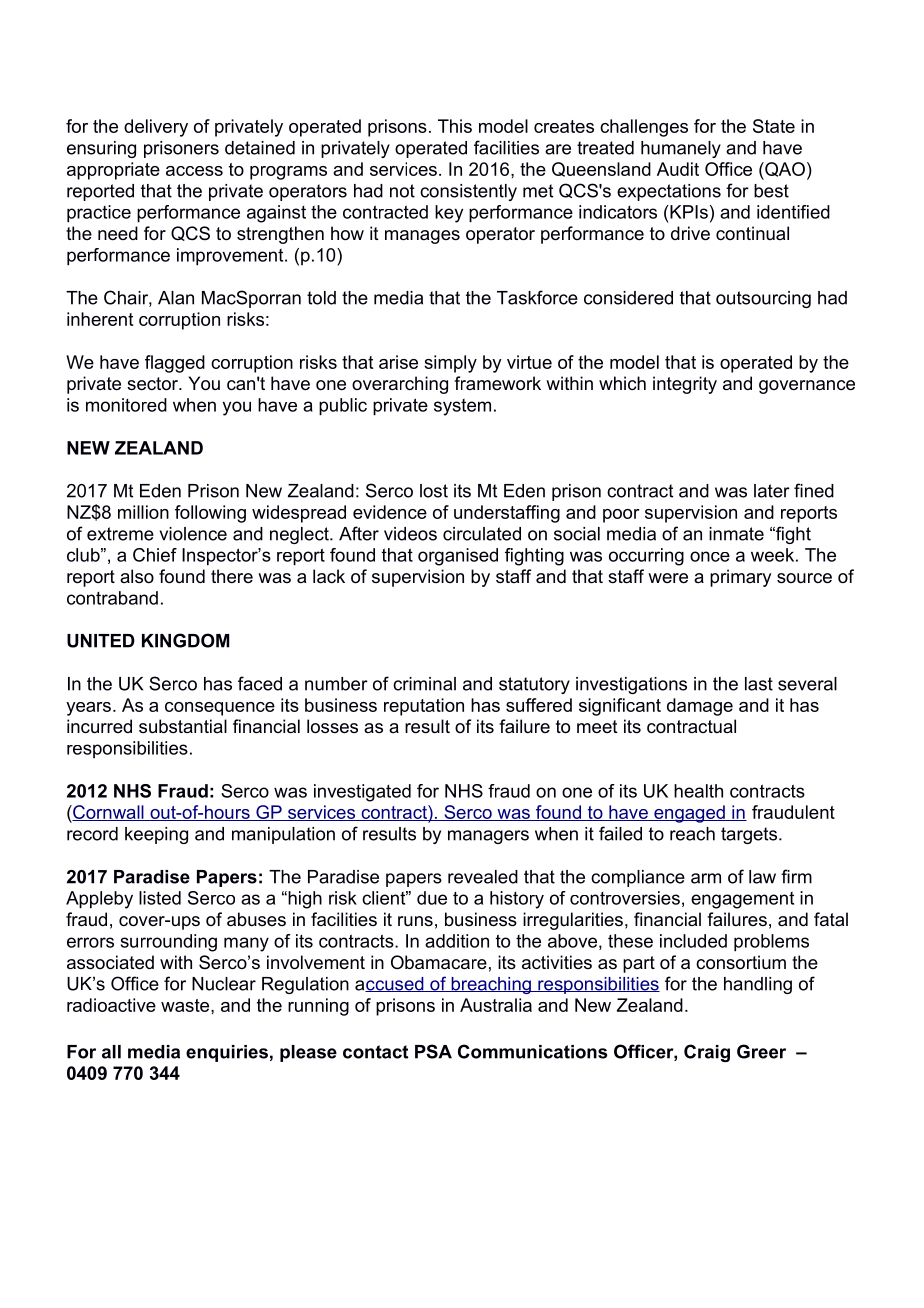  Describe the element at coordinates (740, 578) in the page. I see `primary` at that location.
